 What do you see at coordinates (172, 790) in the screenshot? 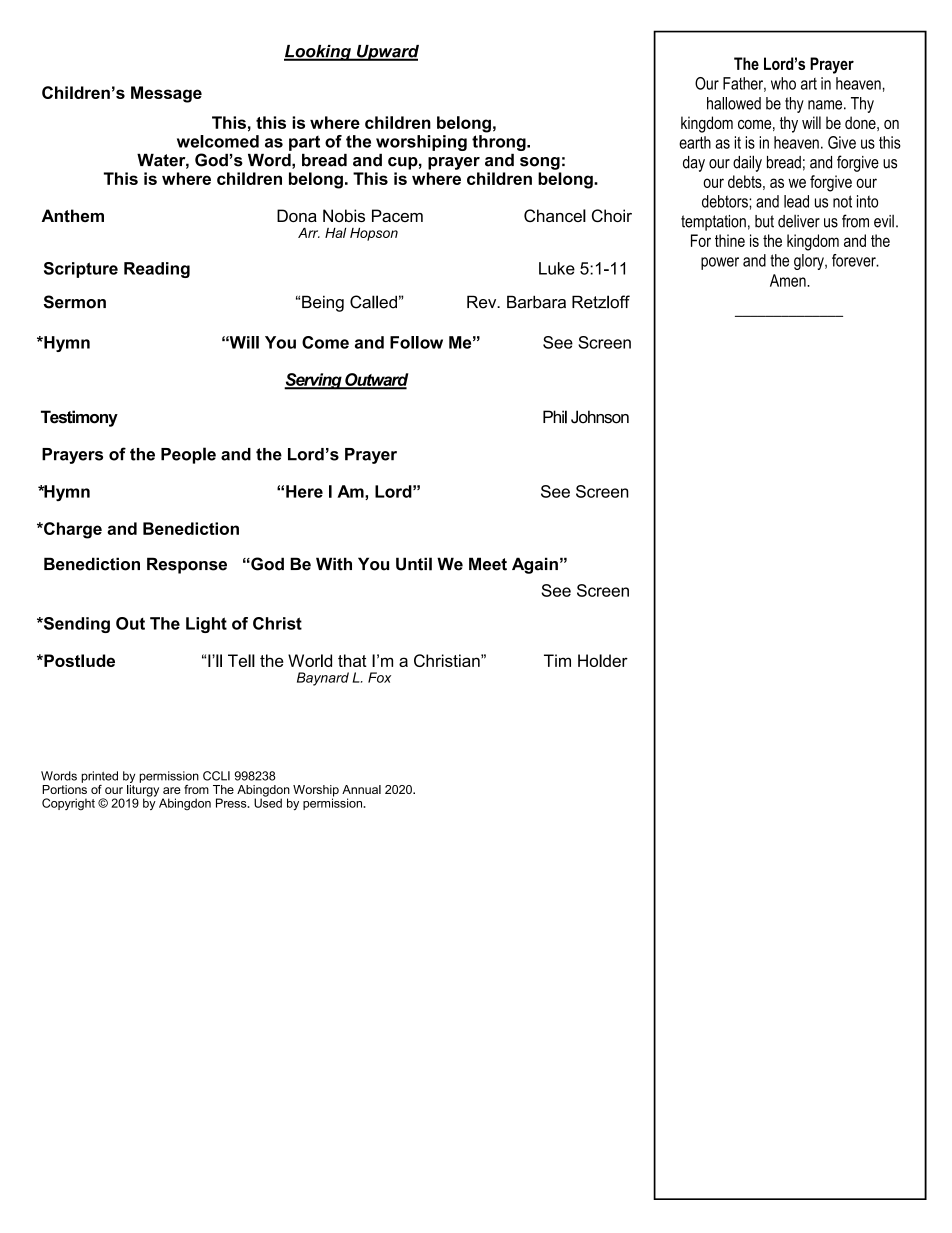
I see `are` at bounding box center [172, 790].
